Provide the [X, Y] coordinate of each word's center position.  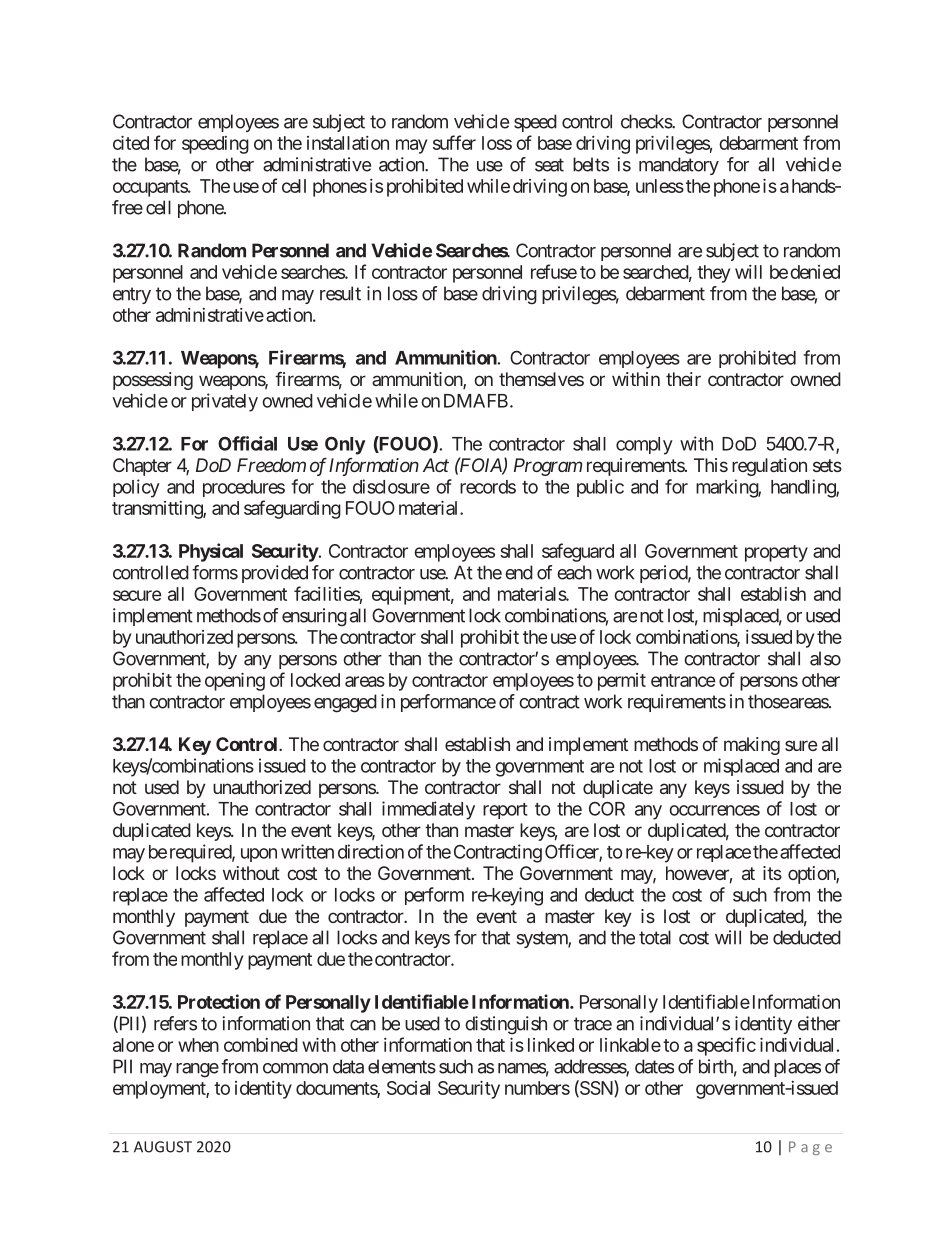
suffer [454, 142]
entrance [683, 680]
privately [225, 402]
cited [131, 143]
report [505, 811]
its [772, 873]
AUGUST [163, 1147]
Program [548, 467]
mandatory [679, 166]
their [683, 379]
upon [259, 855]
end [519, 572]
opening [235, 682]
